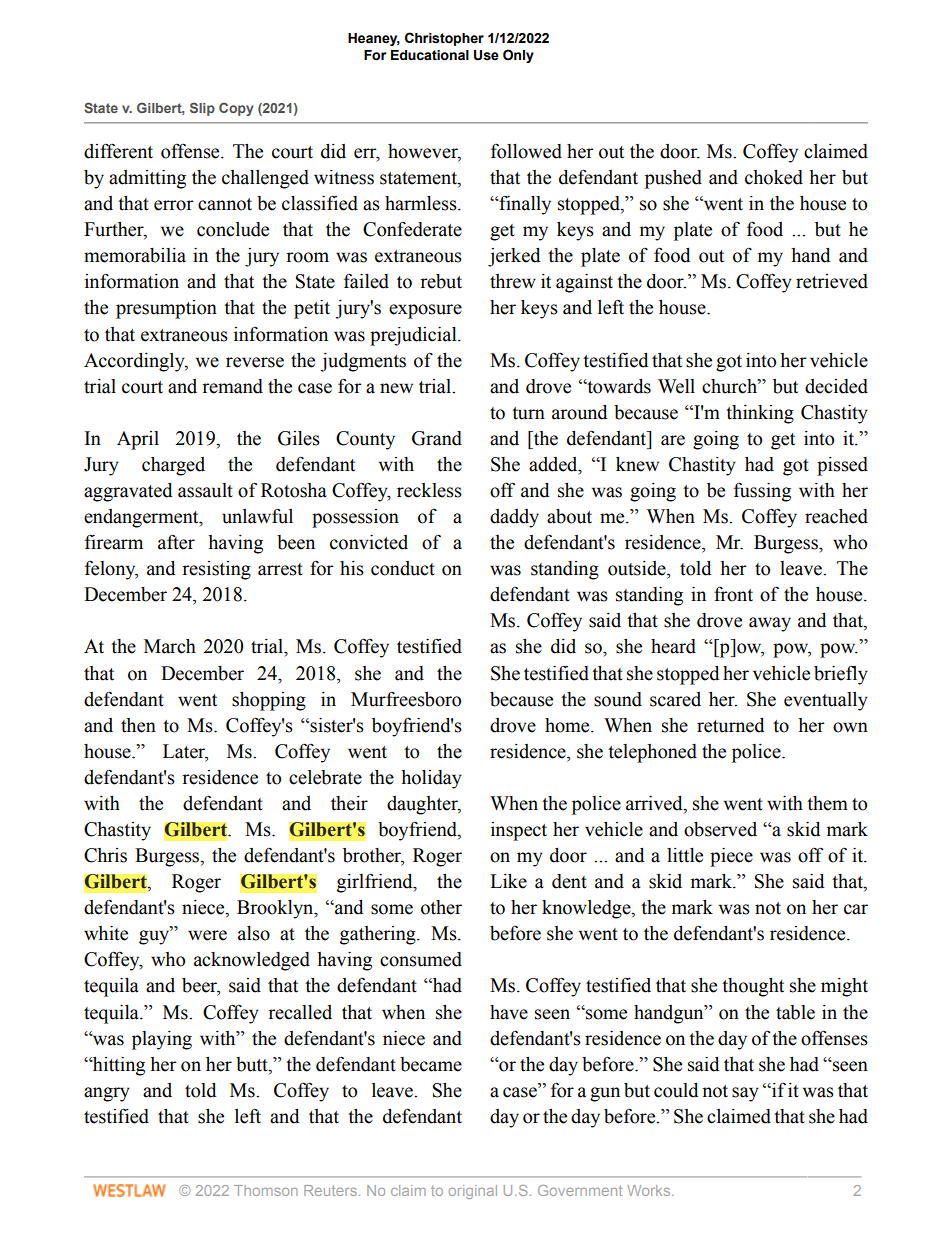  What do you see at coordinates (770, 624) in the screenshot?
I see `away` at bounding box center [770, 624].
